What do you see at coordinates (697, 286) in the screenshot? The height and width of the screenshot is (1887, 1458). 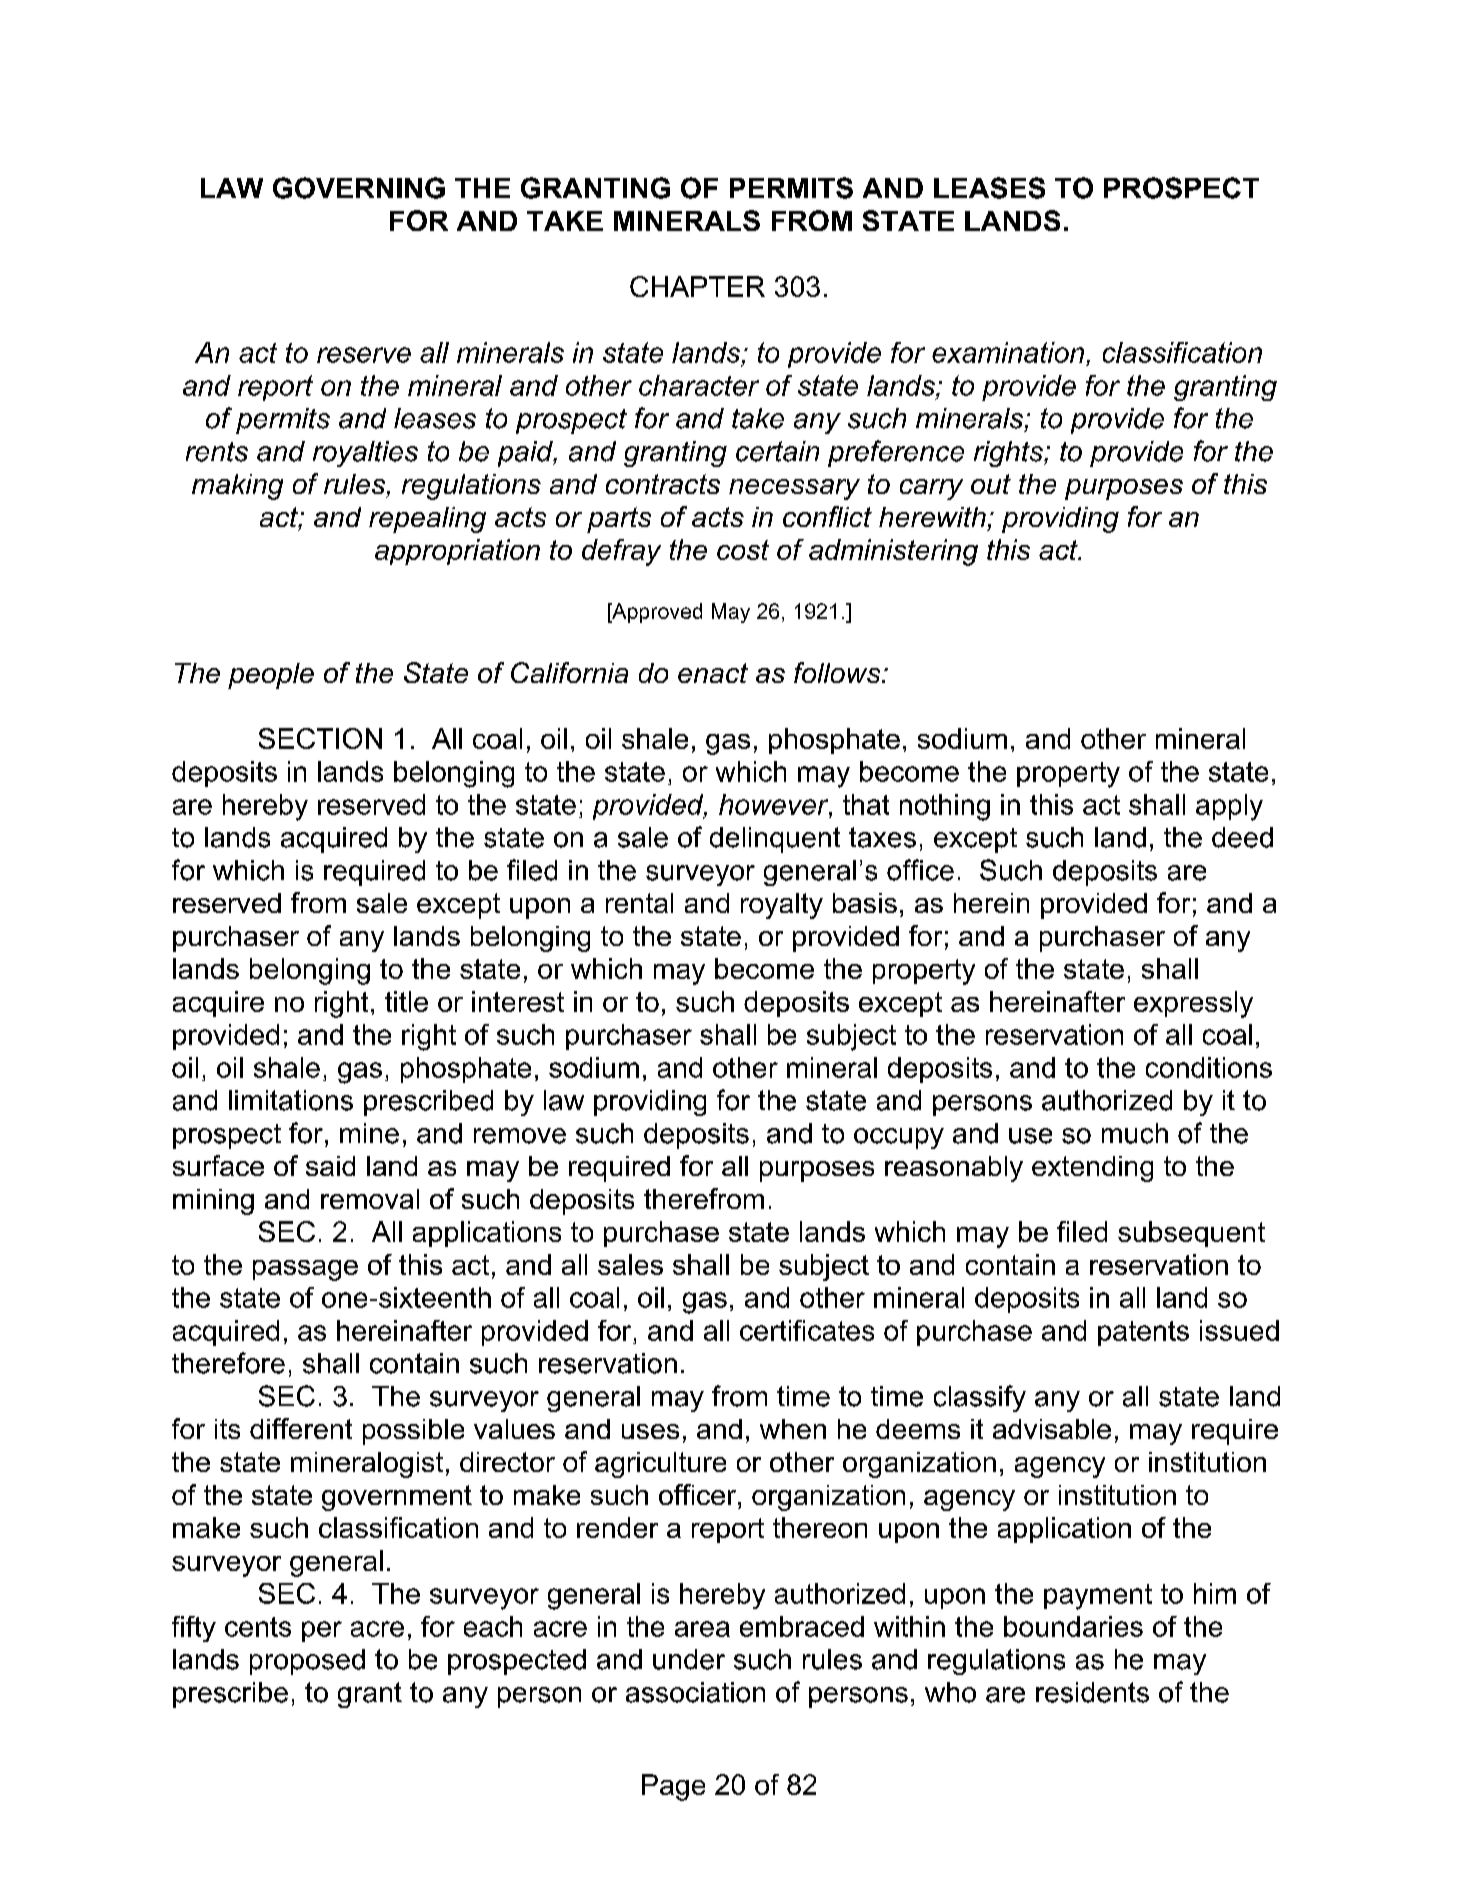 I see `CHAPTER` at bounding box center [697, 286].
